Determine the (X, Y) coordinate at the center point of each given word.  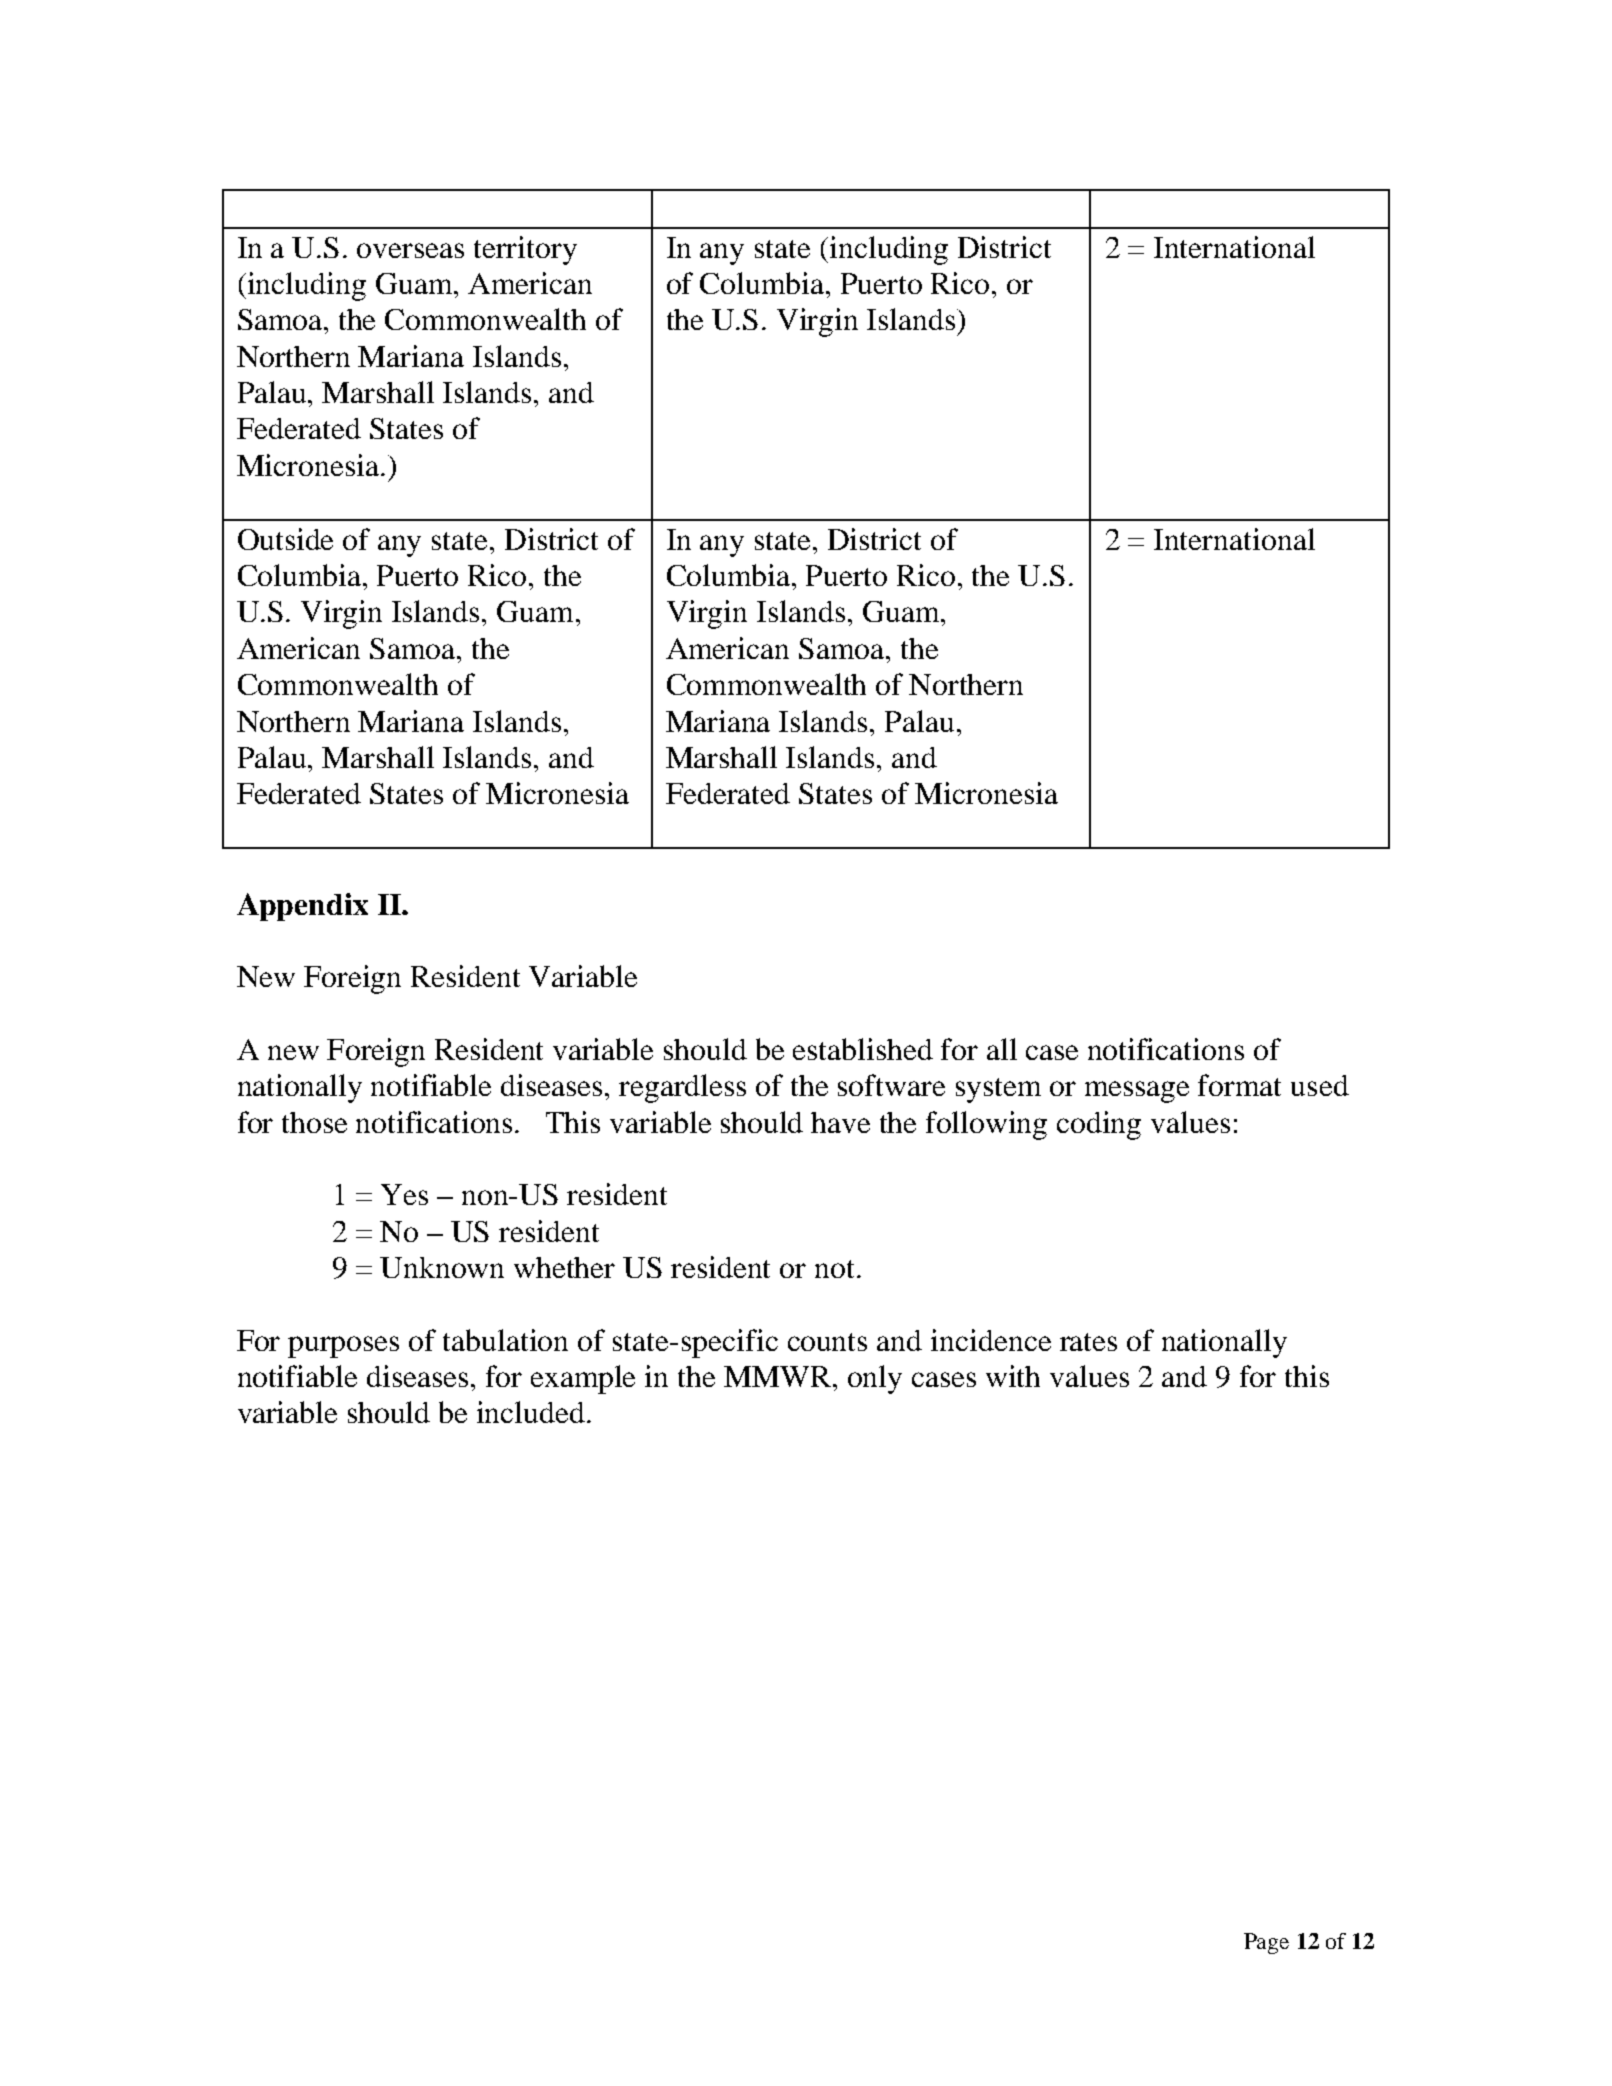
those (314, 1122)
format (1239, 1085)
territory (525, 250)
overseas (410, 250)
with (1013, 1376)
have (840, 1122)
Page (1266, 1943)
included (532, 1412)
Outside (285, 539)
